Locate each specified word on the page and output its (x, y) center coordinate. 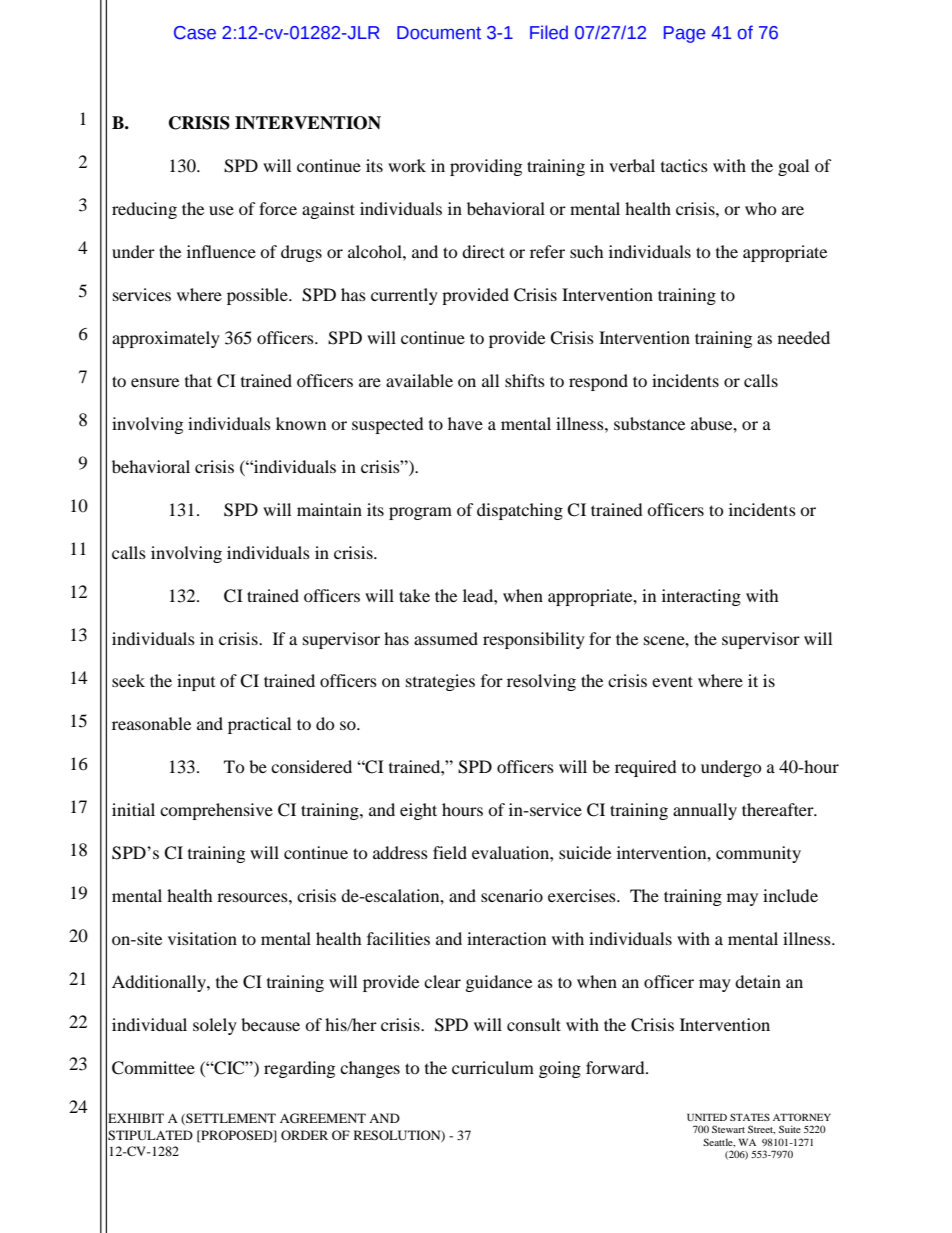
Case (195, 33)
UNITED (707, 1117)
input (196, 682)
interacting (701, 597)
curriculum (493, 1067)
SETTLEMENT (230, 1119)
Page (684, 34)
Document (439, 33)
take (414, 595)
